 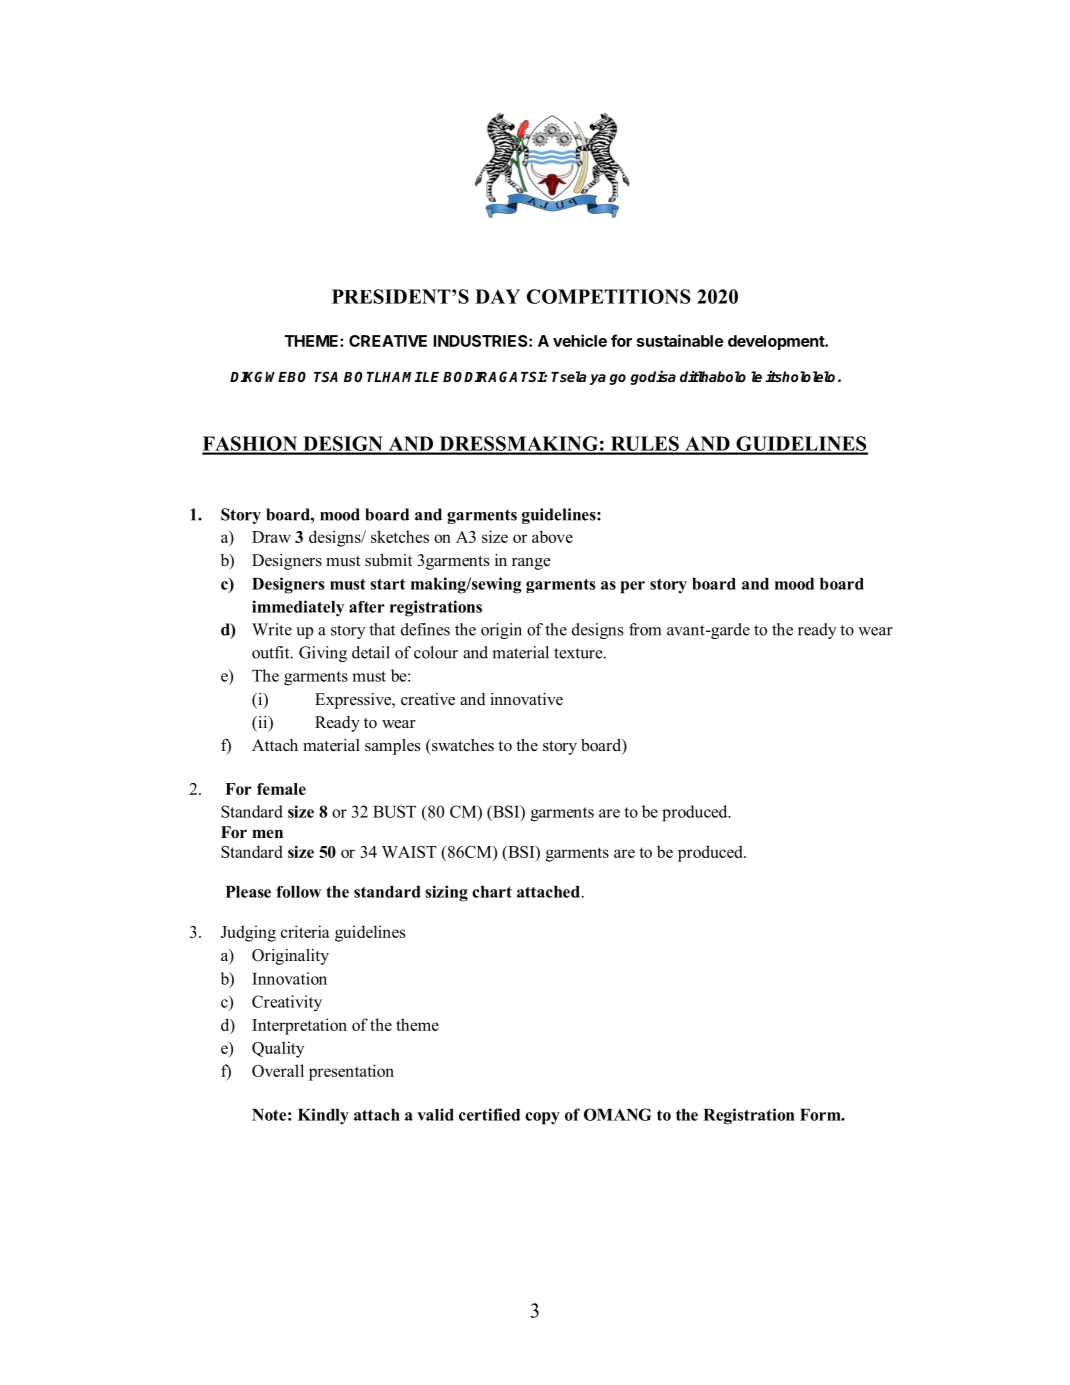 What do you see at coordinates (492, 892) in the document?
I see `chart` at bounding box center [492, 892].
